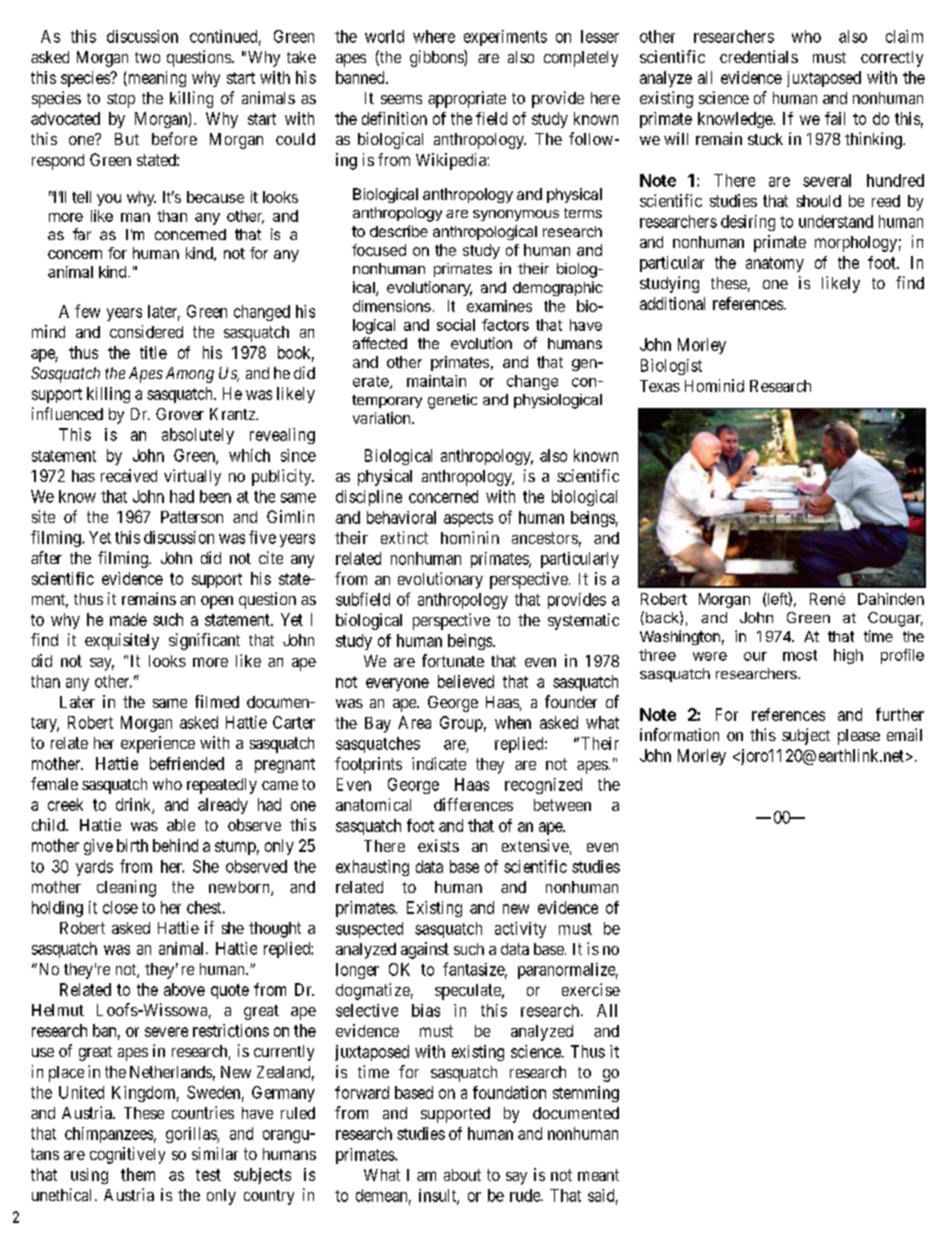 The width and height of the page is (952, 1233). I want to click on social, so click(456, 325).
